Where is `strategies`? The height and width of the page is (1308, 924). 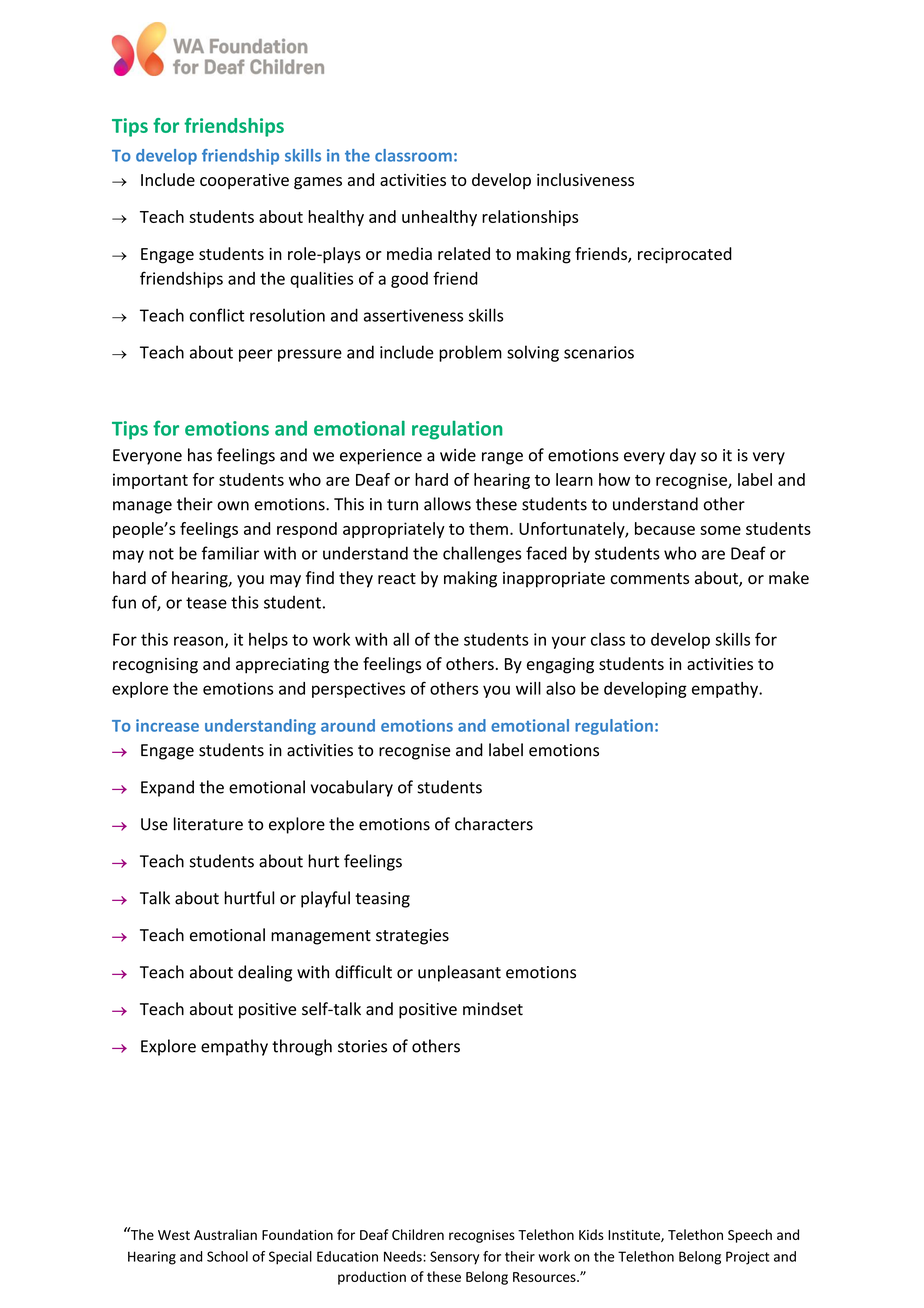
strategies is located at coordinates (412, 937).
